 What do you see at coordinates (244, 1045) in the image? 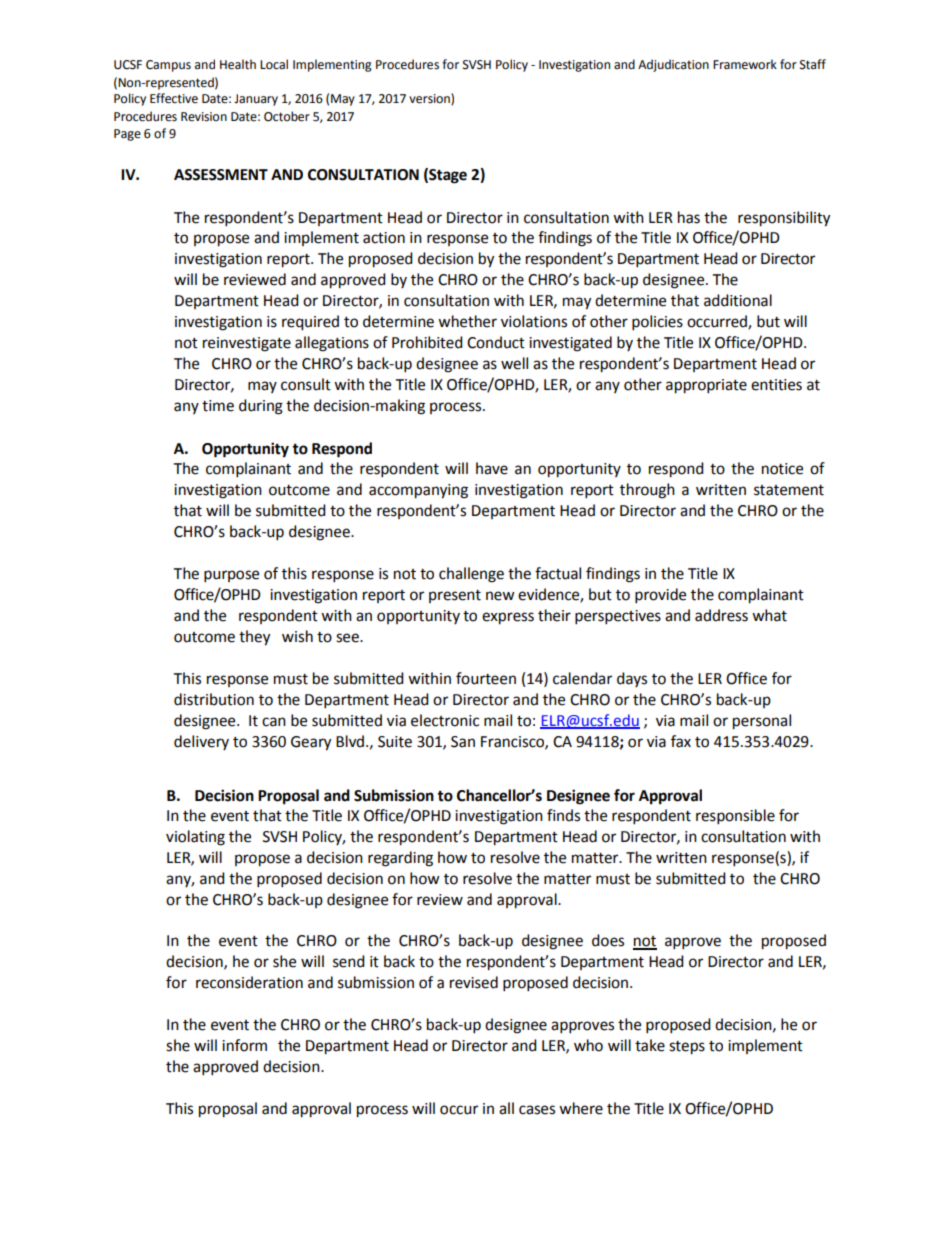
I see `inform` at bounding box center [244, 1045].
